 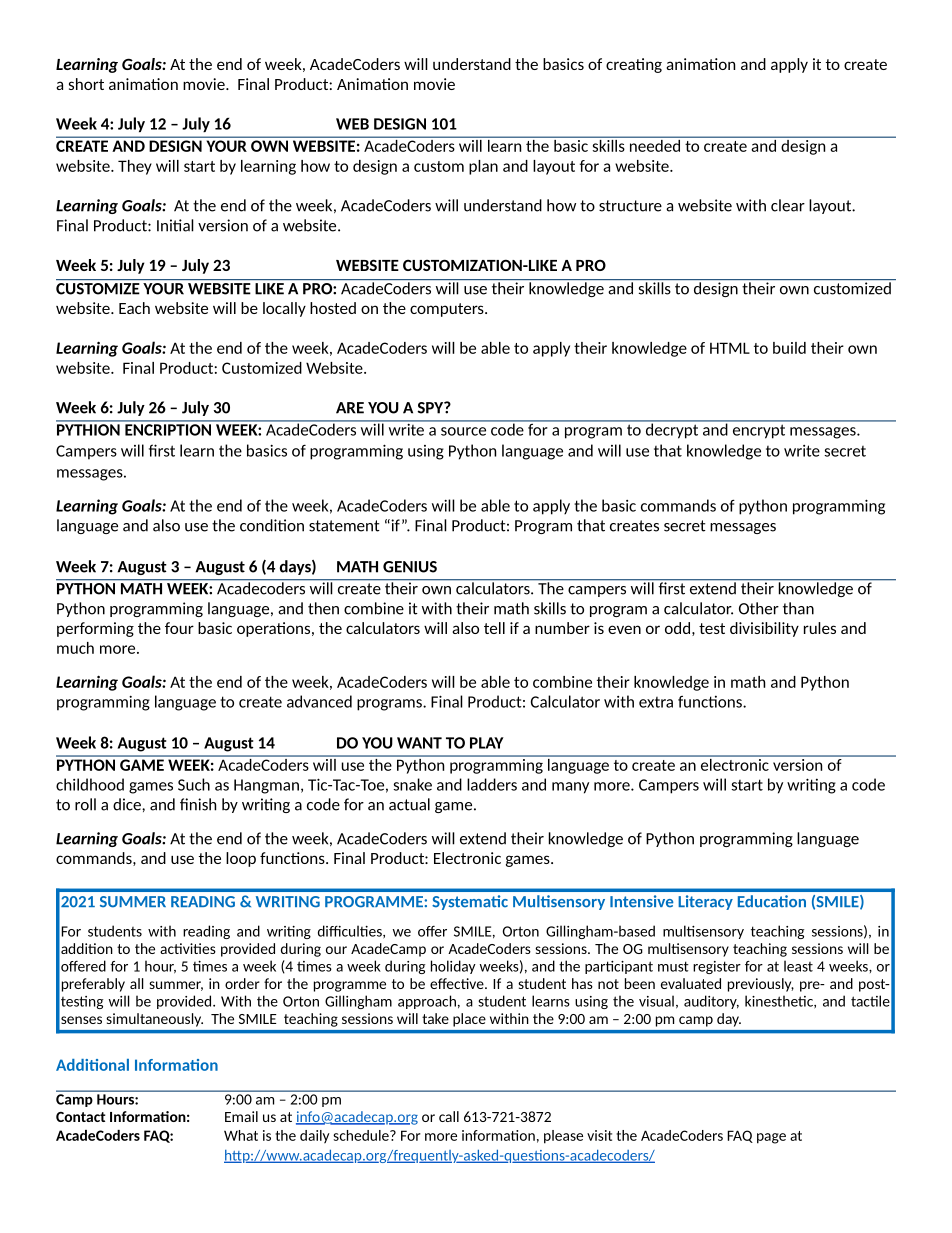 What do you see at coordinates (241, 859) in the screenshot?
I see `loop` at bounding box center [241, 859].
